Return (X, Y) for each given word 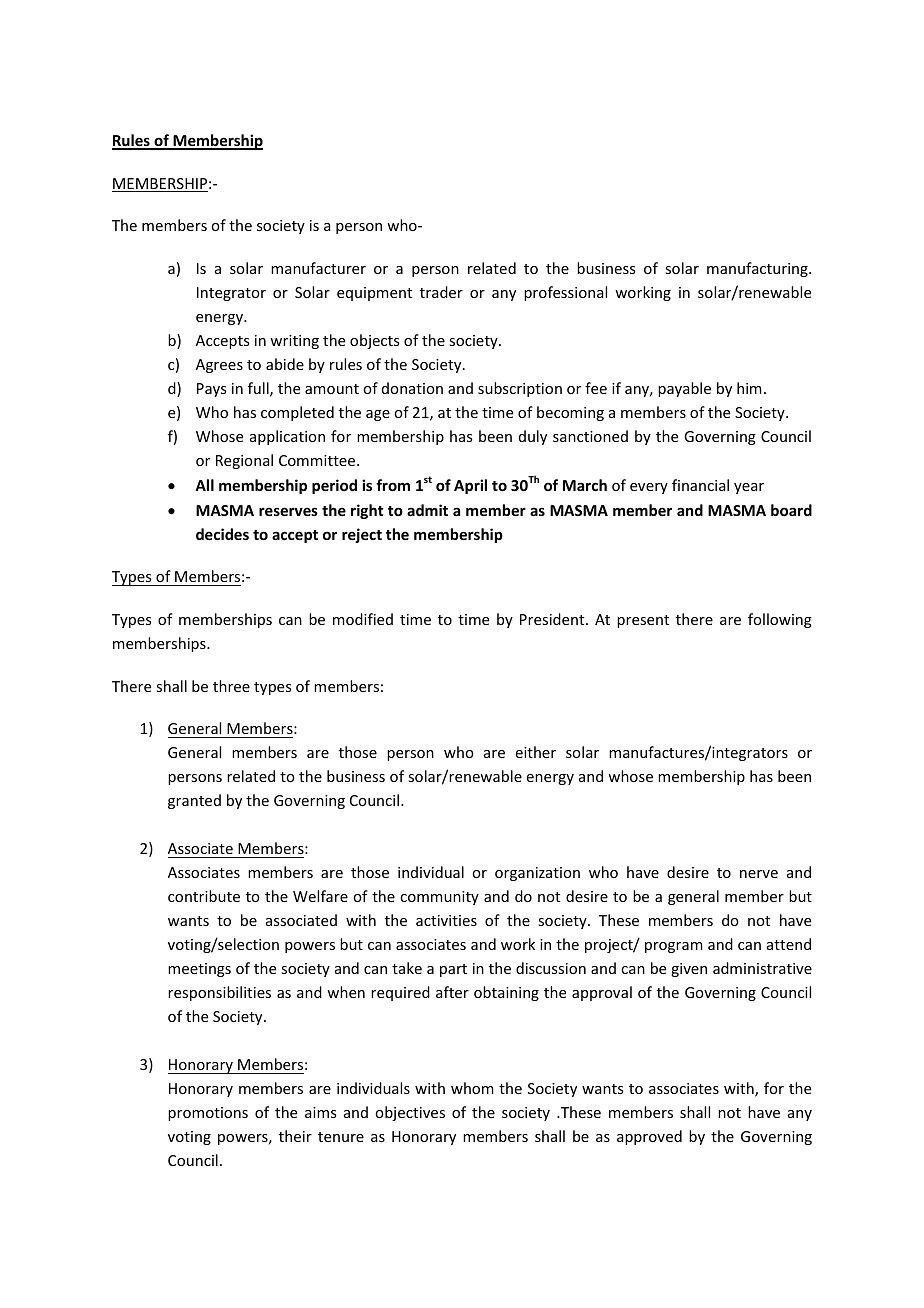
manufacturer (318, 268)
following (780, 620)
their (295, 1136)
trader (441, 292)
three (231, 686)
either (536, 752)
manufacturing (758, 269)
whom (472, 1088)
